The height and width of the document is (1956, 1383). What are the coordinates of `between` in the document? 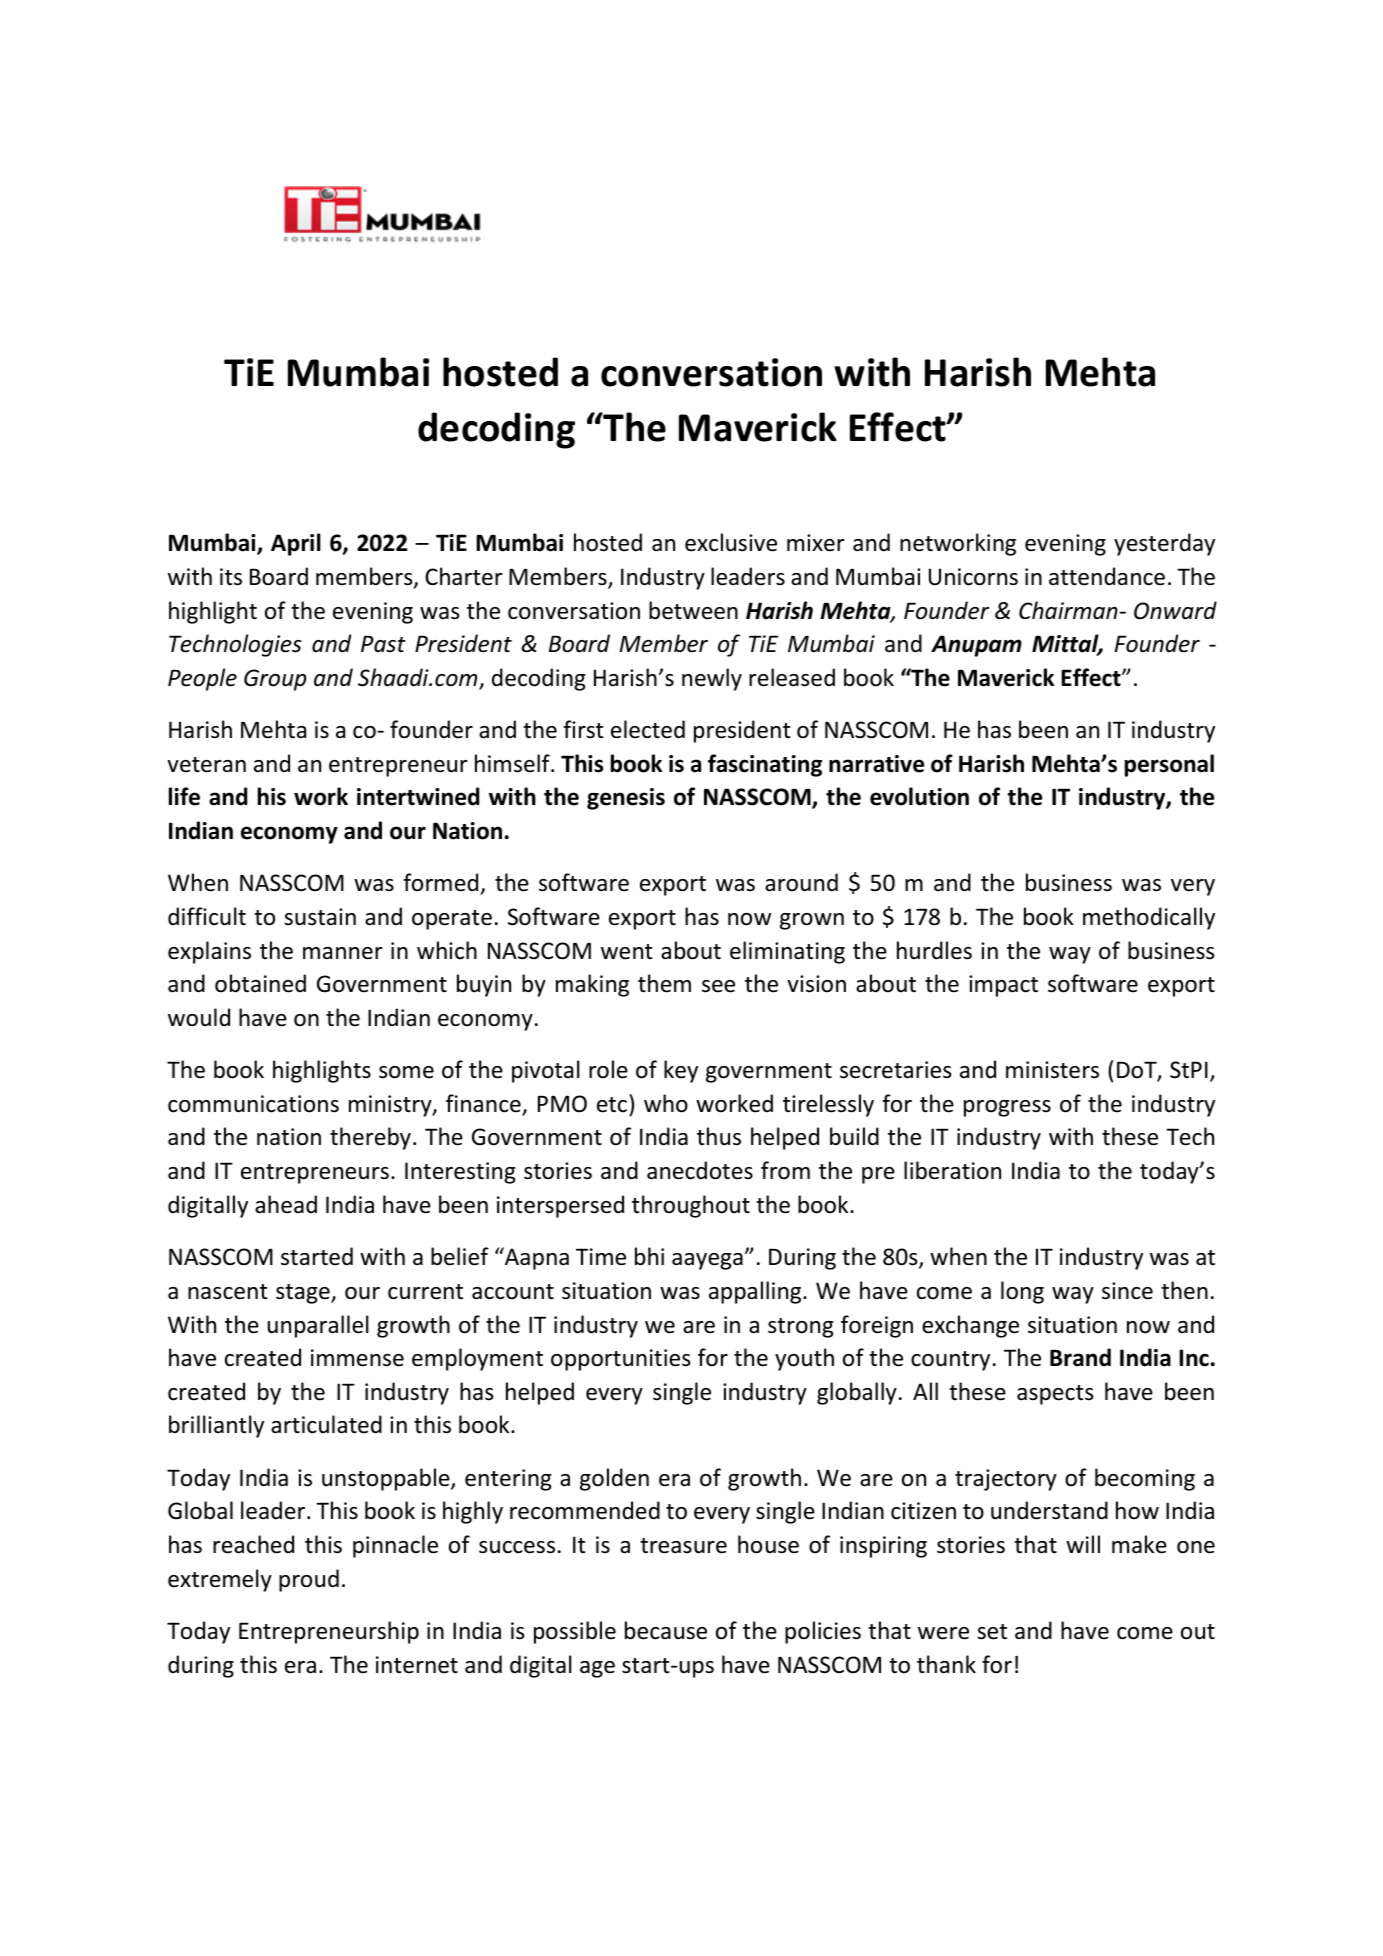 It's located at (693, 610).
